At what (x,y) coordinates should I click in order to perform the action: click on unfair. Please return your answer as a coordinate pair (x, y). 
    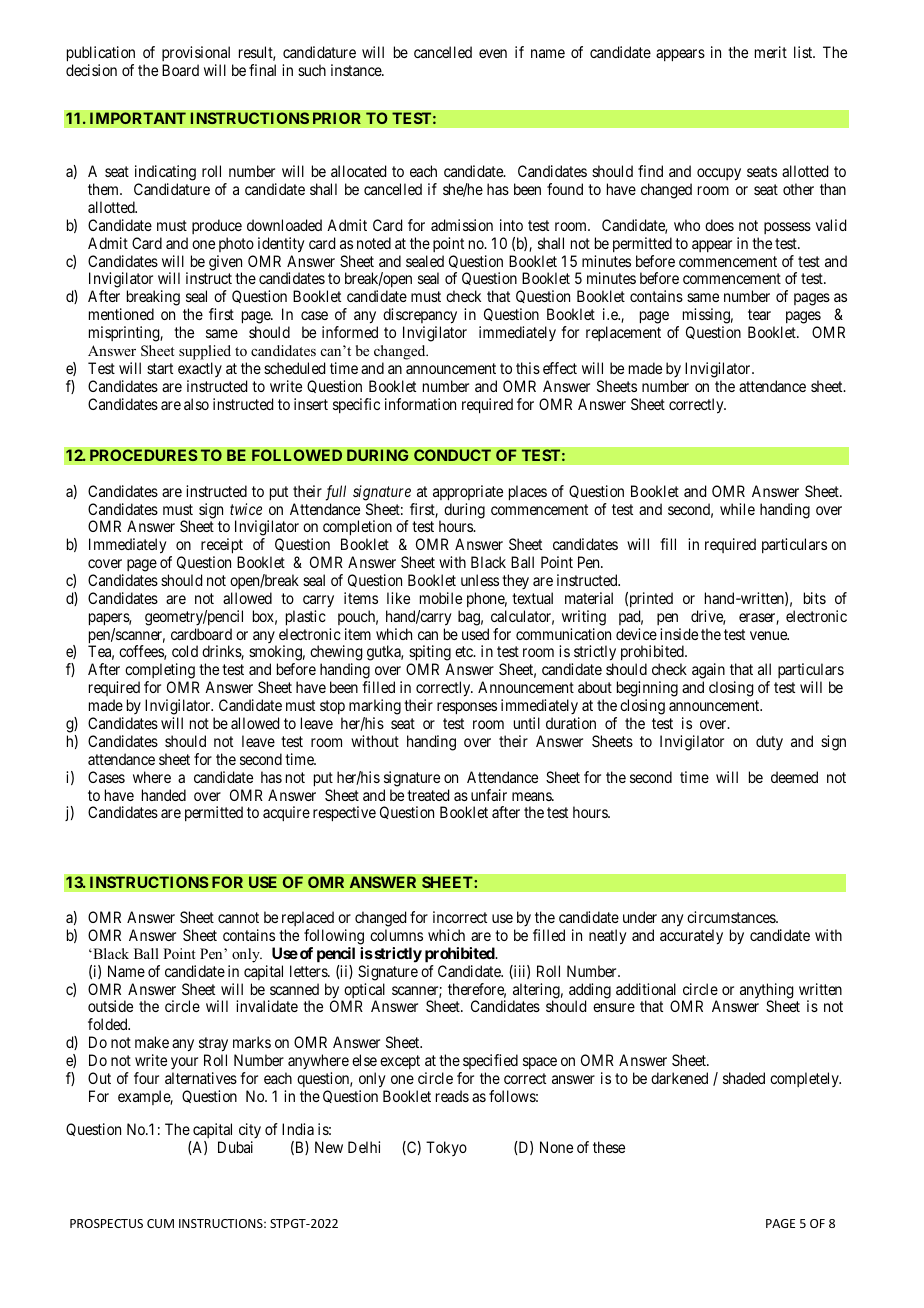
    Looking at the image, I should click on (489, 795).
